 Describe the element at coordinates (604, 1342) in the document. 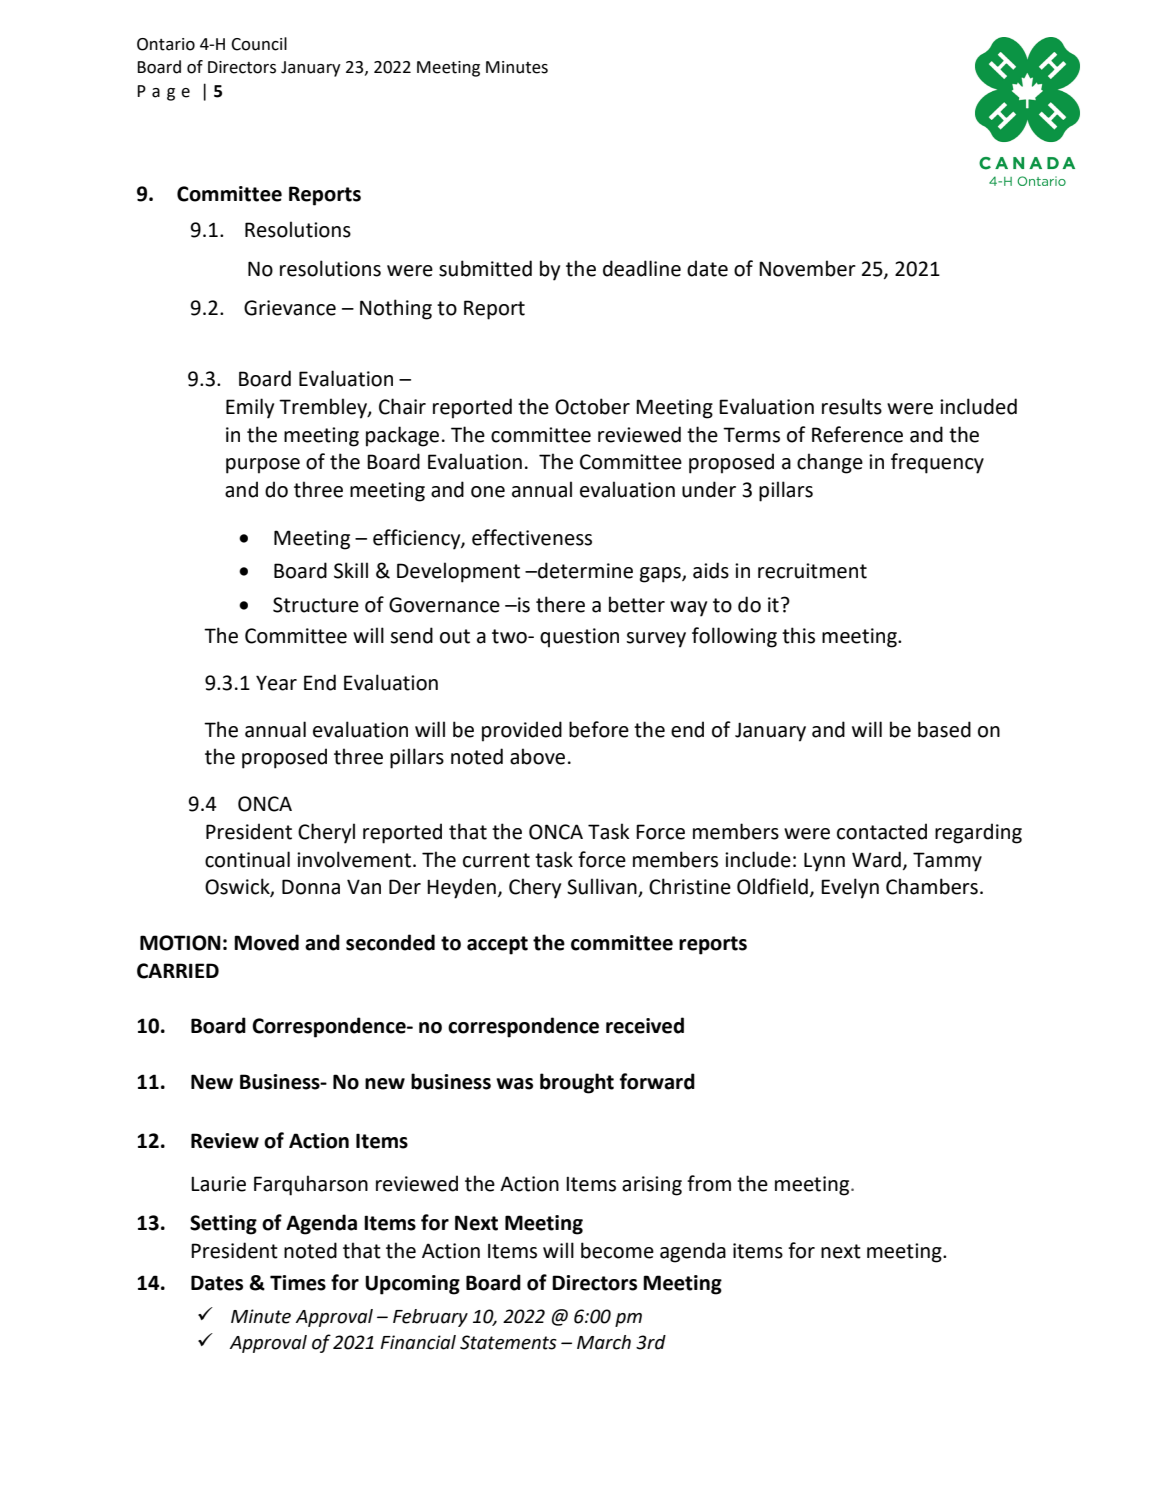

I see `March` at that location.
